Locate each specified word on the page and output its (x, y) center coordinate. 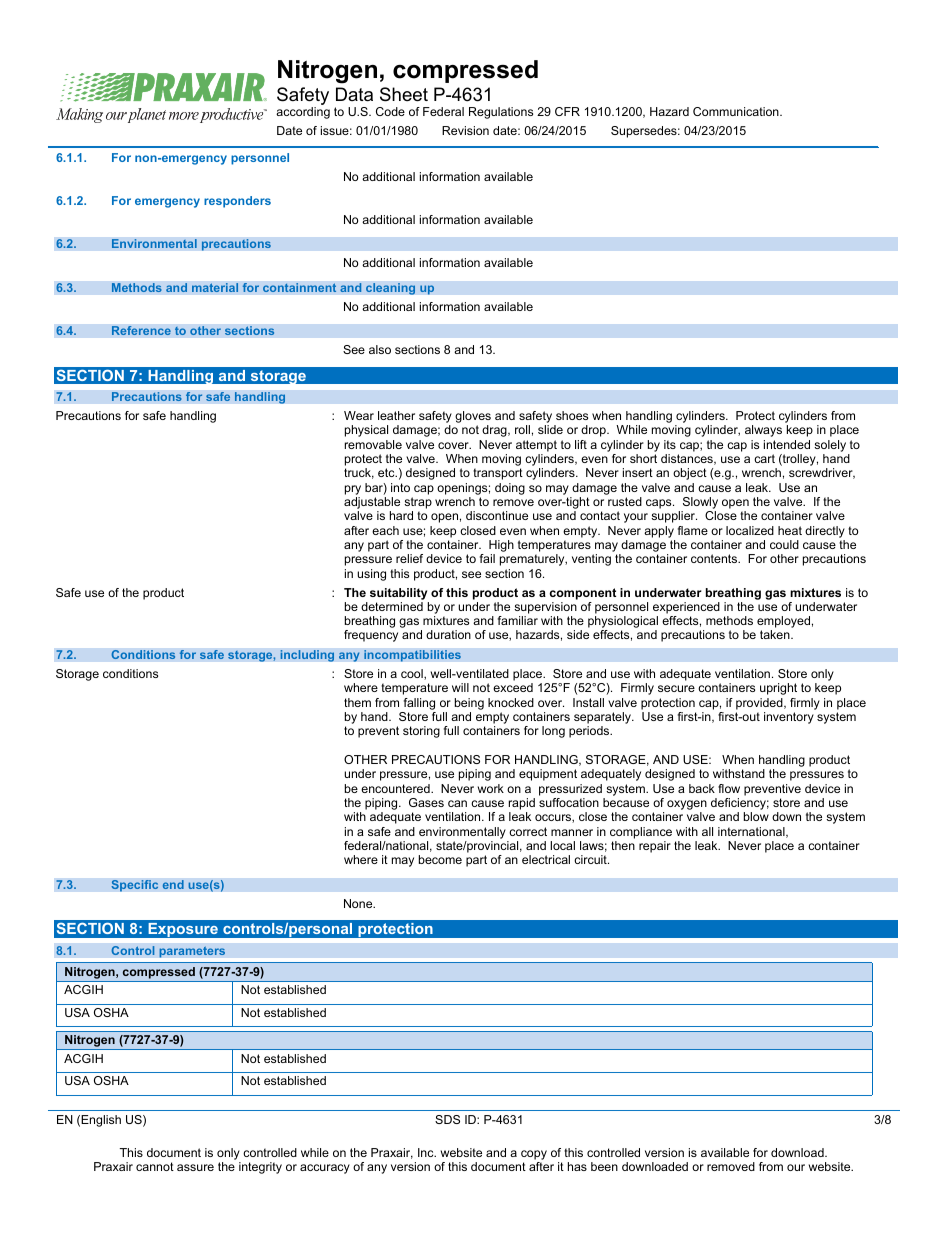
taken (776, 634)
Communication (737, 111)
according (303, 113)
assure (195, 1167)
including (307, 656)
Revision (465, 130)
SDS (447, 1119)
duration (448, 634)
